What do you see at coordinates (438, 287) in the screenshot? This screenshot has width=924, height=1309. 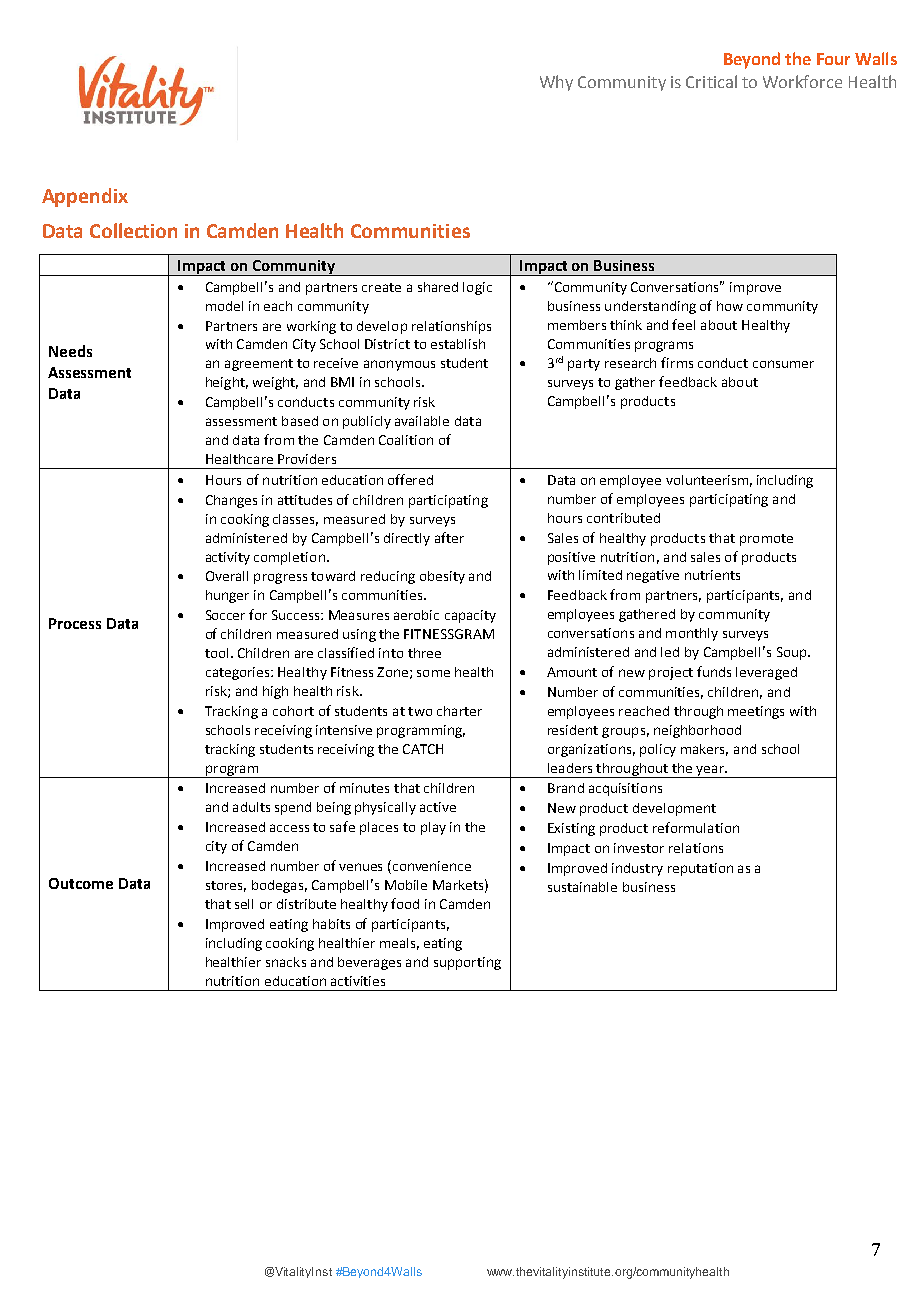 I see `shared` at bounding box center [438, 287].
